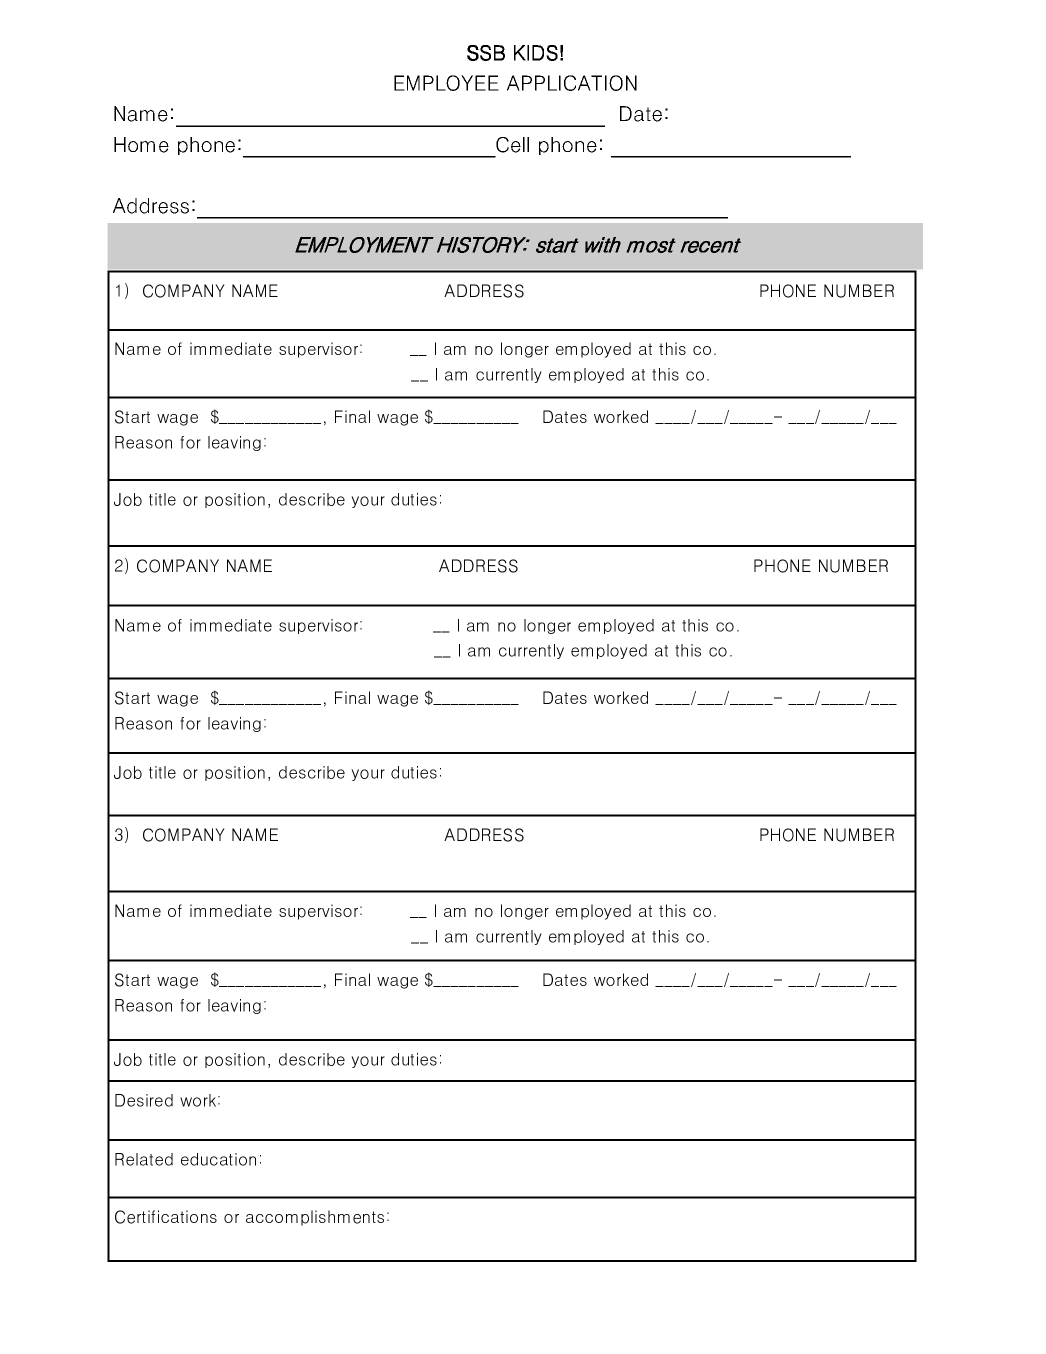  Describe the element at coordinates (512, 145) in the screenshot. I see `Cell` at that location.
